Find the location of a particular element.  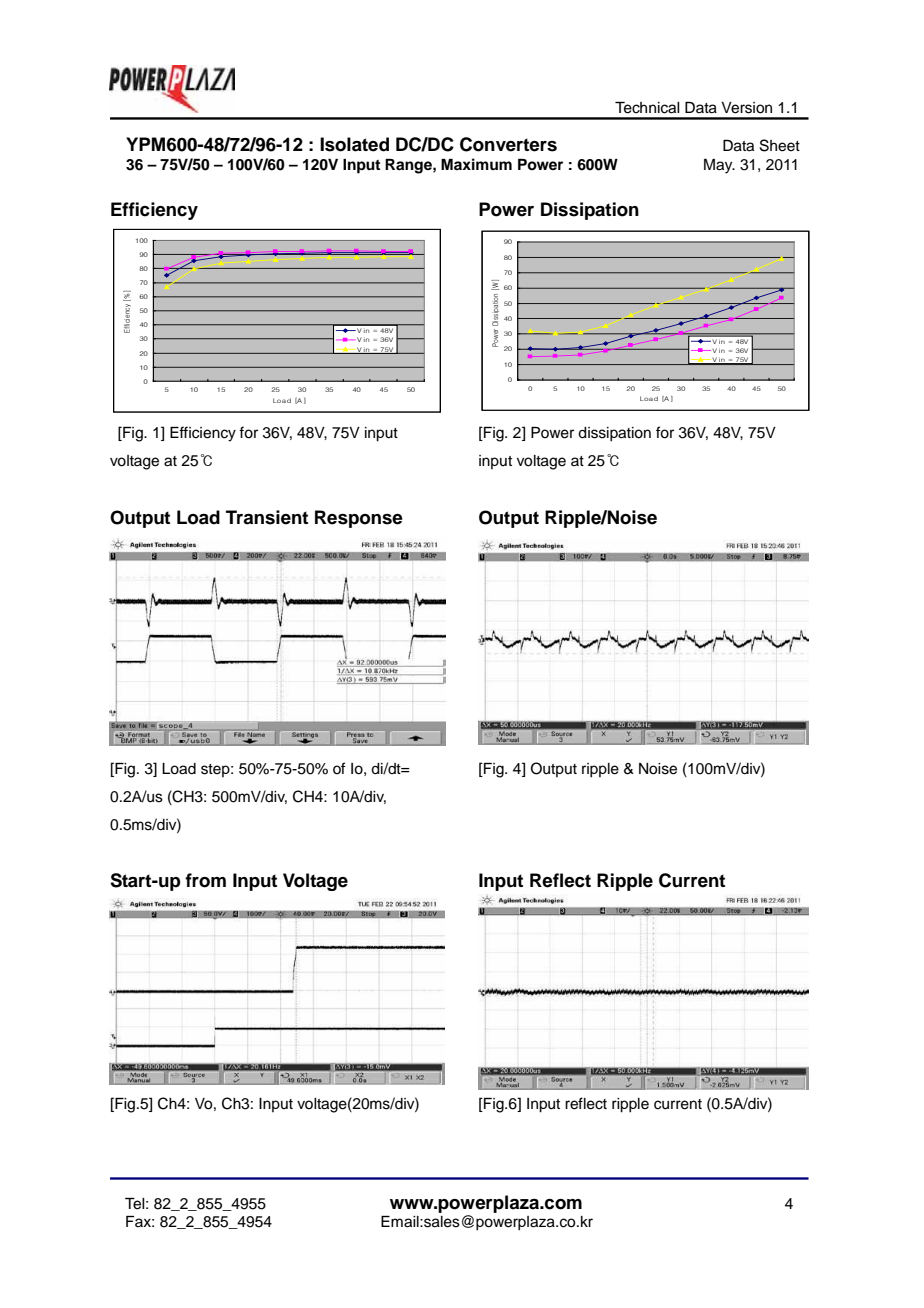

from is located at coordinates (205, 880).
